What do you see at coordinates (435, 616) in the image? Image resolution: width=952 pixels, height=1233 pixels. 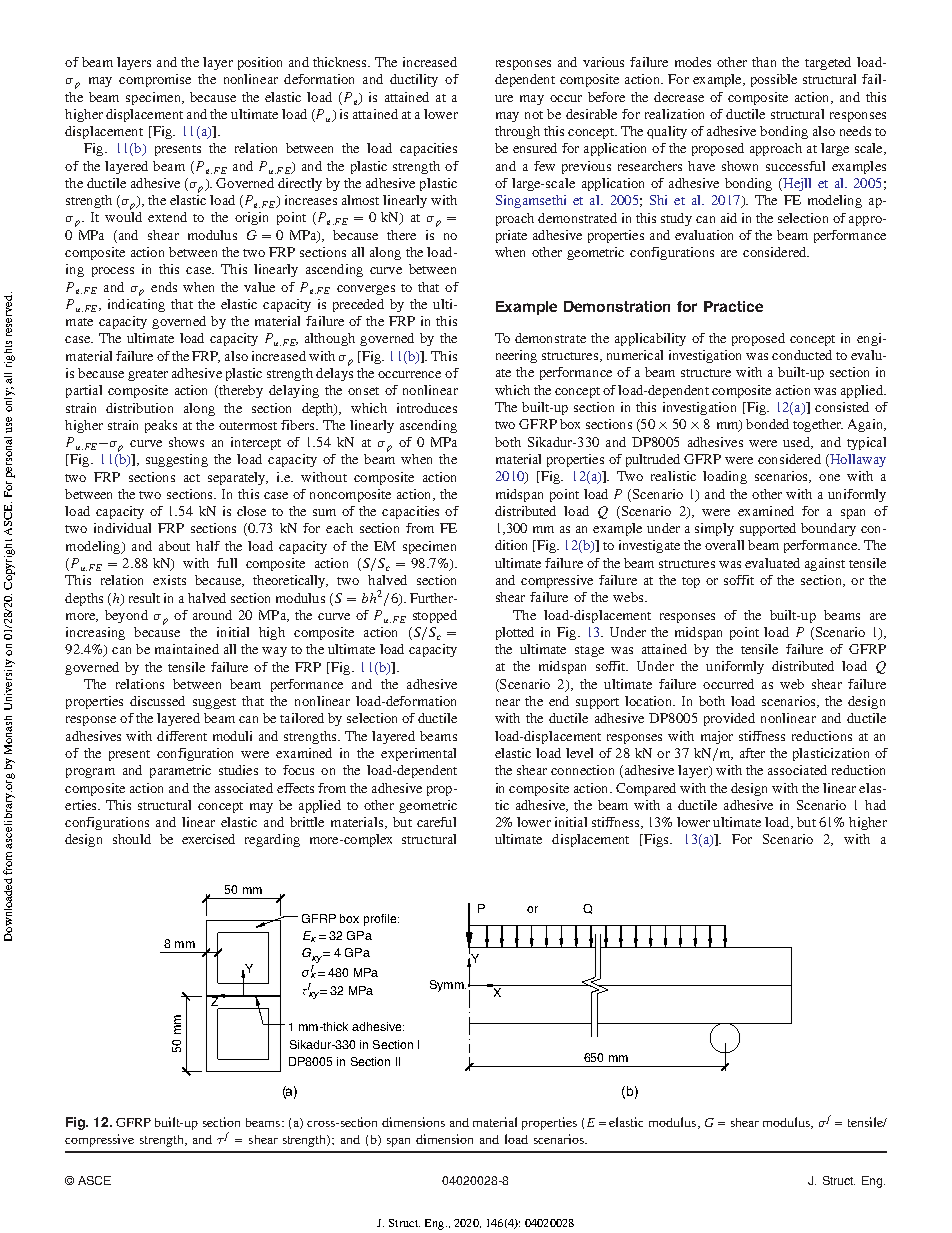 I see `stopped` at bounding box center [435, 616].
